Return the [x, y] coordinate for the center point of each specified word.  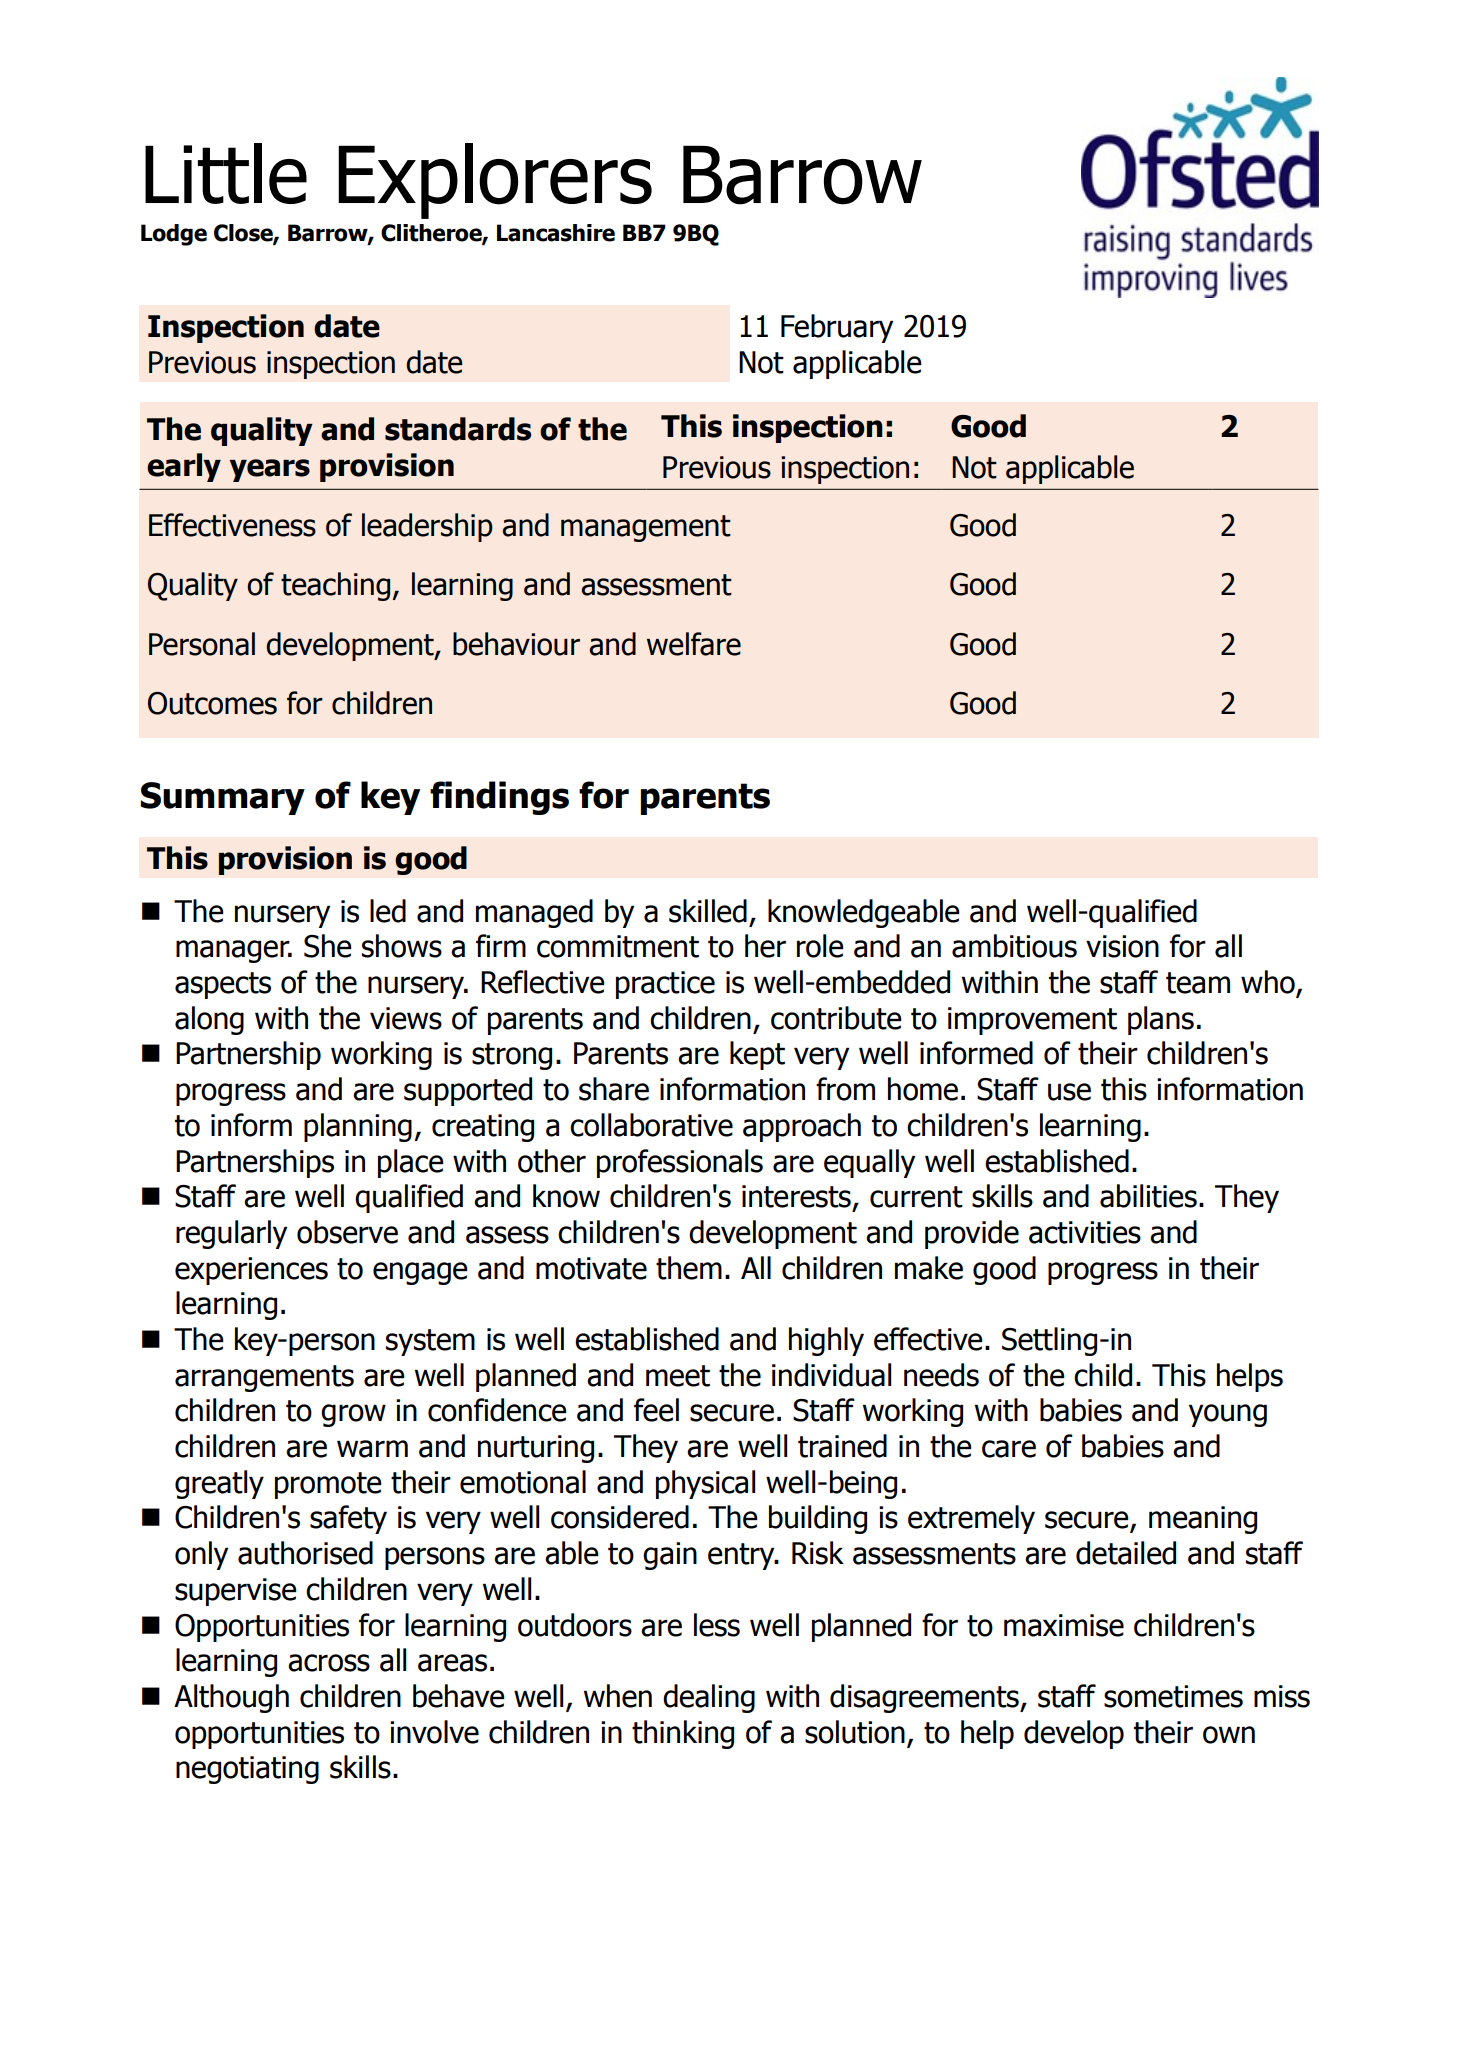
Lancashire [556, 233]
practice [665, 985]
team [1198, 983]
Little [226, 173]
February [837, 328]
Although [231, 1698]
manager [234, 951]
